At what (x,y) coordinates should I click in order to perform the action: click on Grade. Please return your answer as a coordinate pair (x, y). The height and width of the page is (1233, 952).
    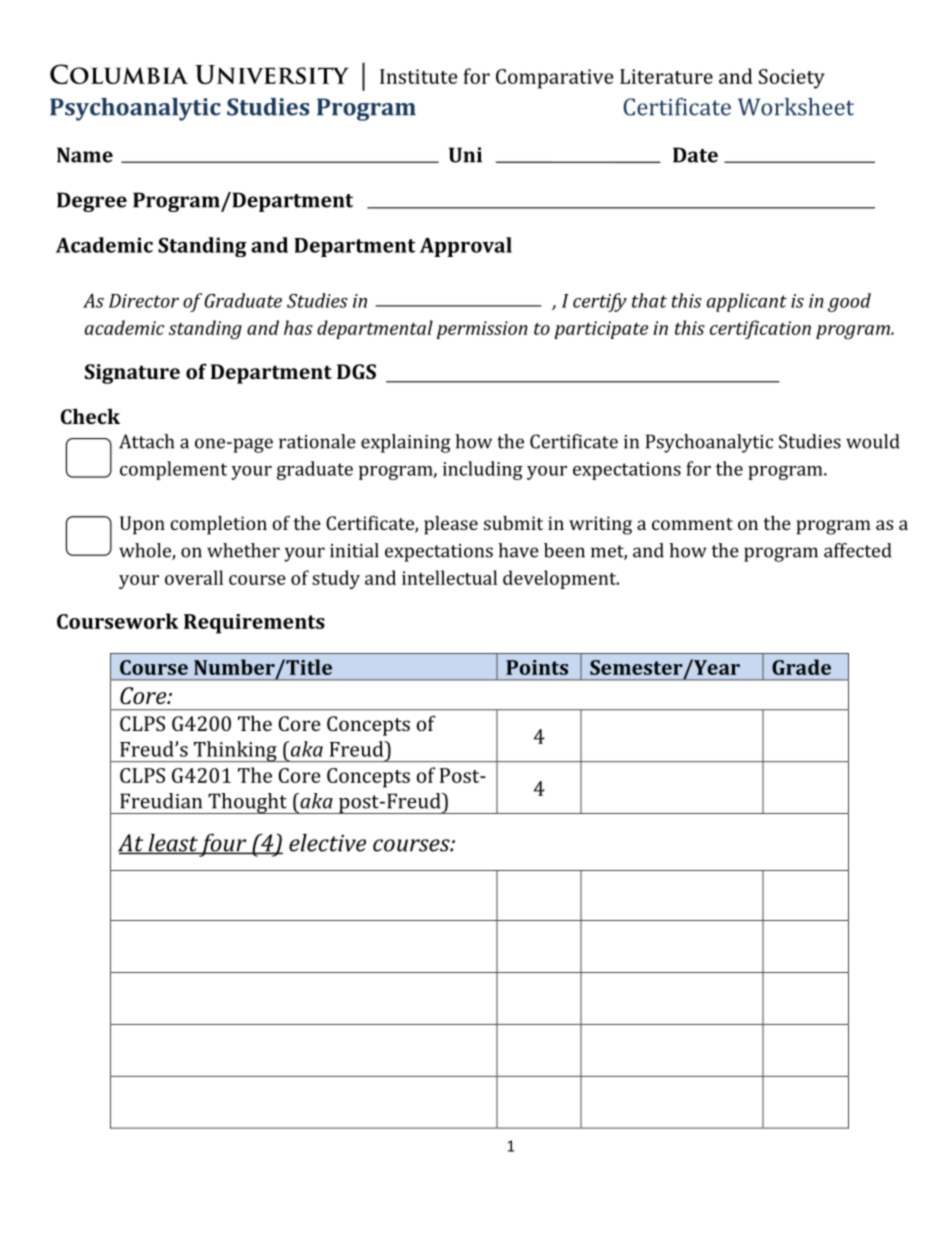
    Looking at the image, I should click on (801, 667).
